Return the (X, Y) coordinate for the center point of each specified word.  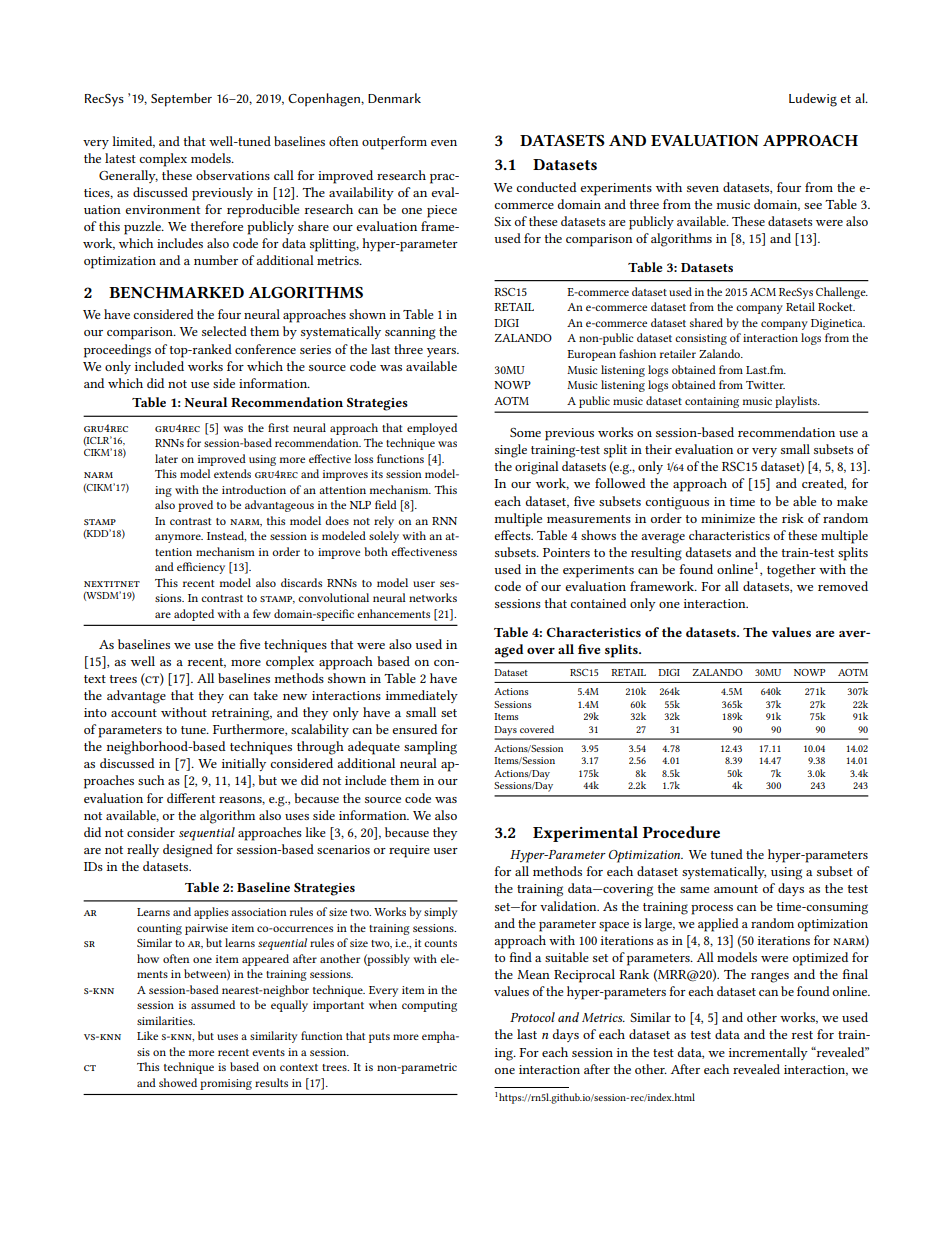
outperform (394, 143)
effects (513, 535)
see (813, 206)
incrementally (768, 1053)
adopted (194, 615)
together (791, 571)
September (181, 100)
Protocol (532, 1017)
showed (178, 1082)
